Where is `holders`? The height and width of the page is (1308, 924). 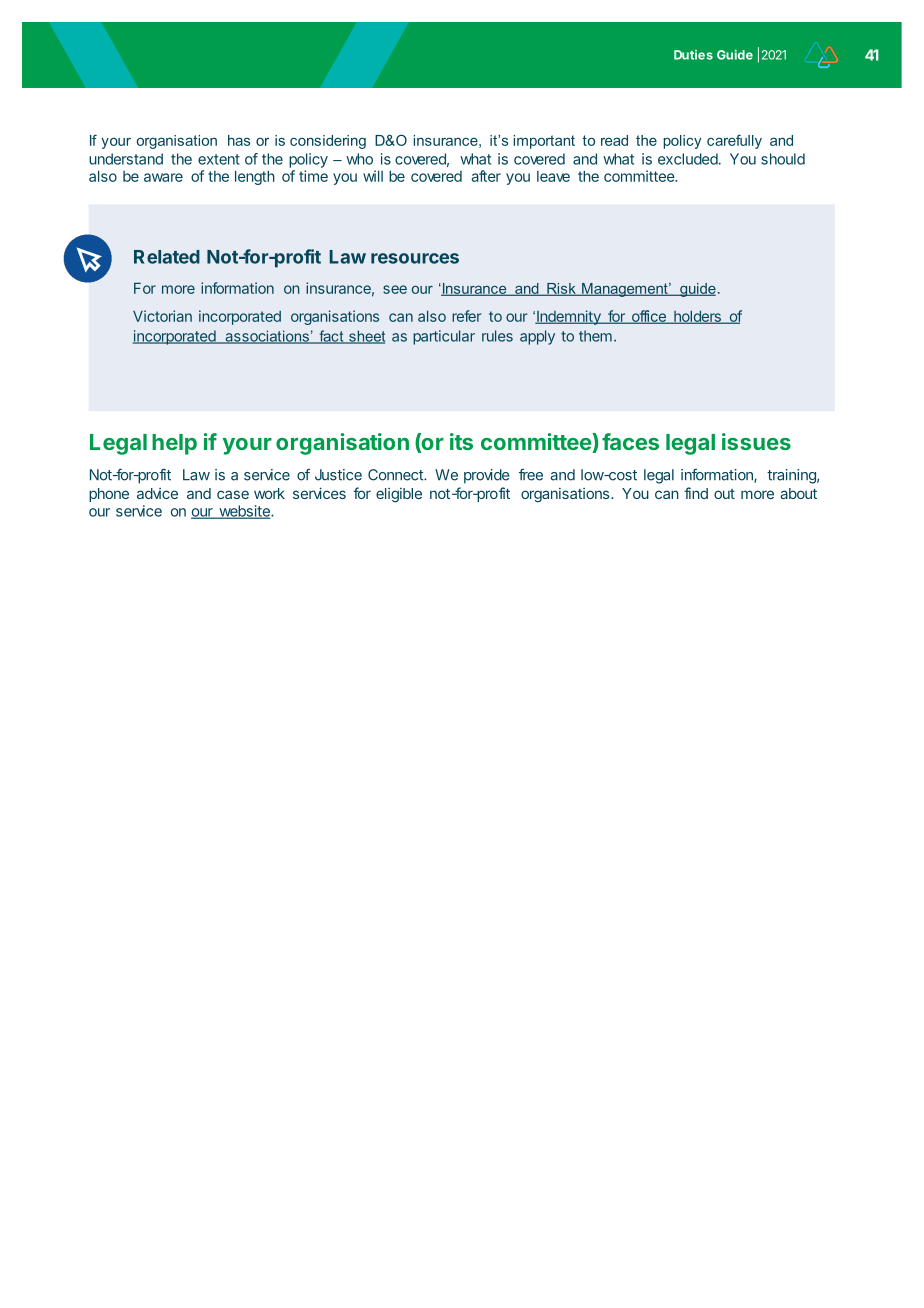
holders is located at coordinates (697, 317).
